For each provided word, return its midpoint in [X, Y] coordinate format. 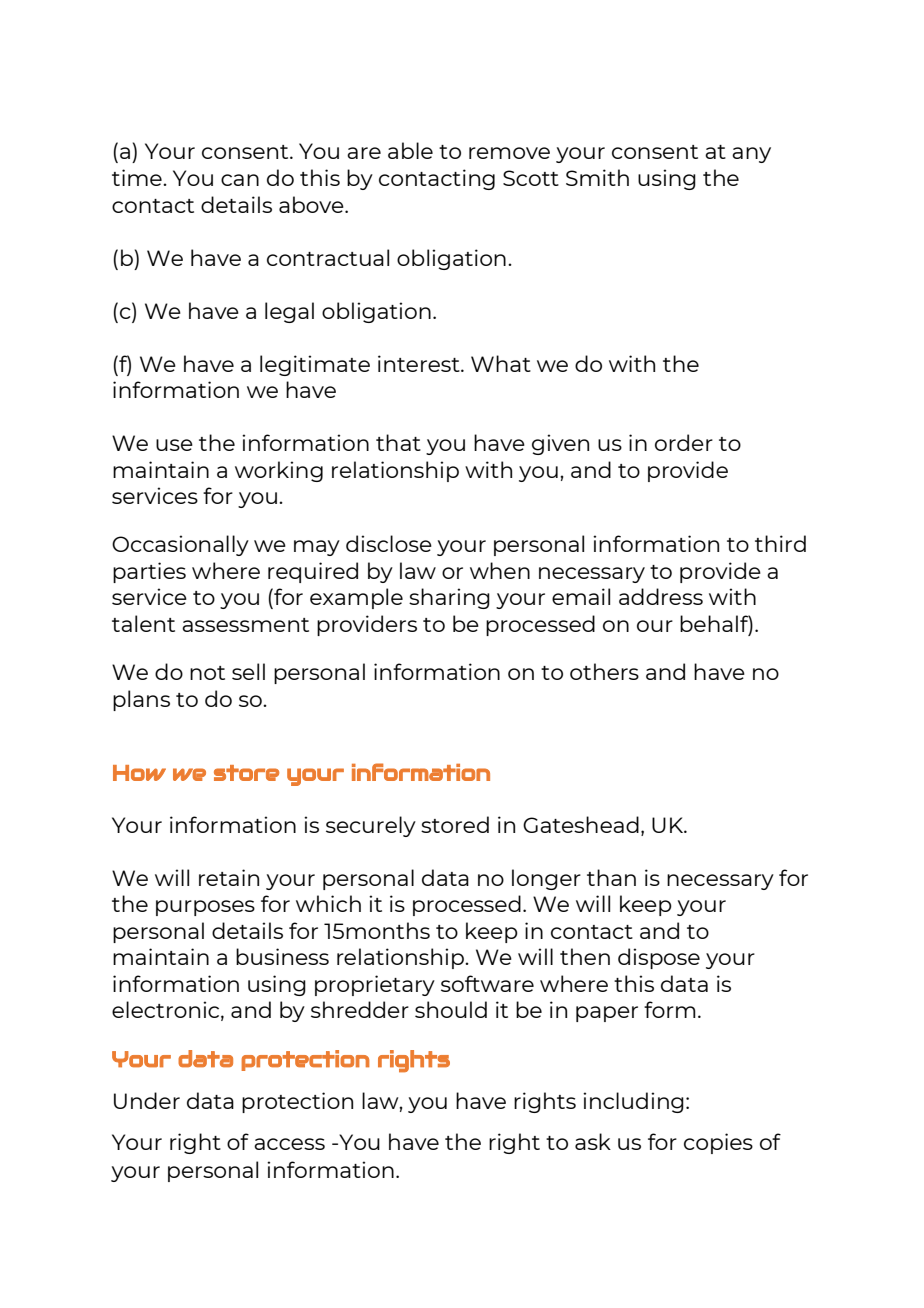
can [240, 180]
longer [546, 879]
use [174, 445]
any [751, 155]
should [451, 1009]
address [661, 596]
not [207, 673]
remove [509, 153]
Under [147, 1100]
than [611, 877]
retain [229, 877]
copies [718, 1143]
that [398, 442]
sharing [449, 598]
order [684, 442]
